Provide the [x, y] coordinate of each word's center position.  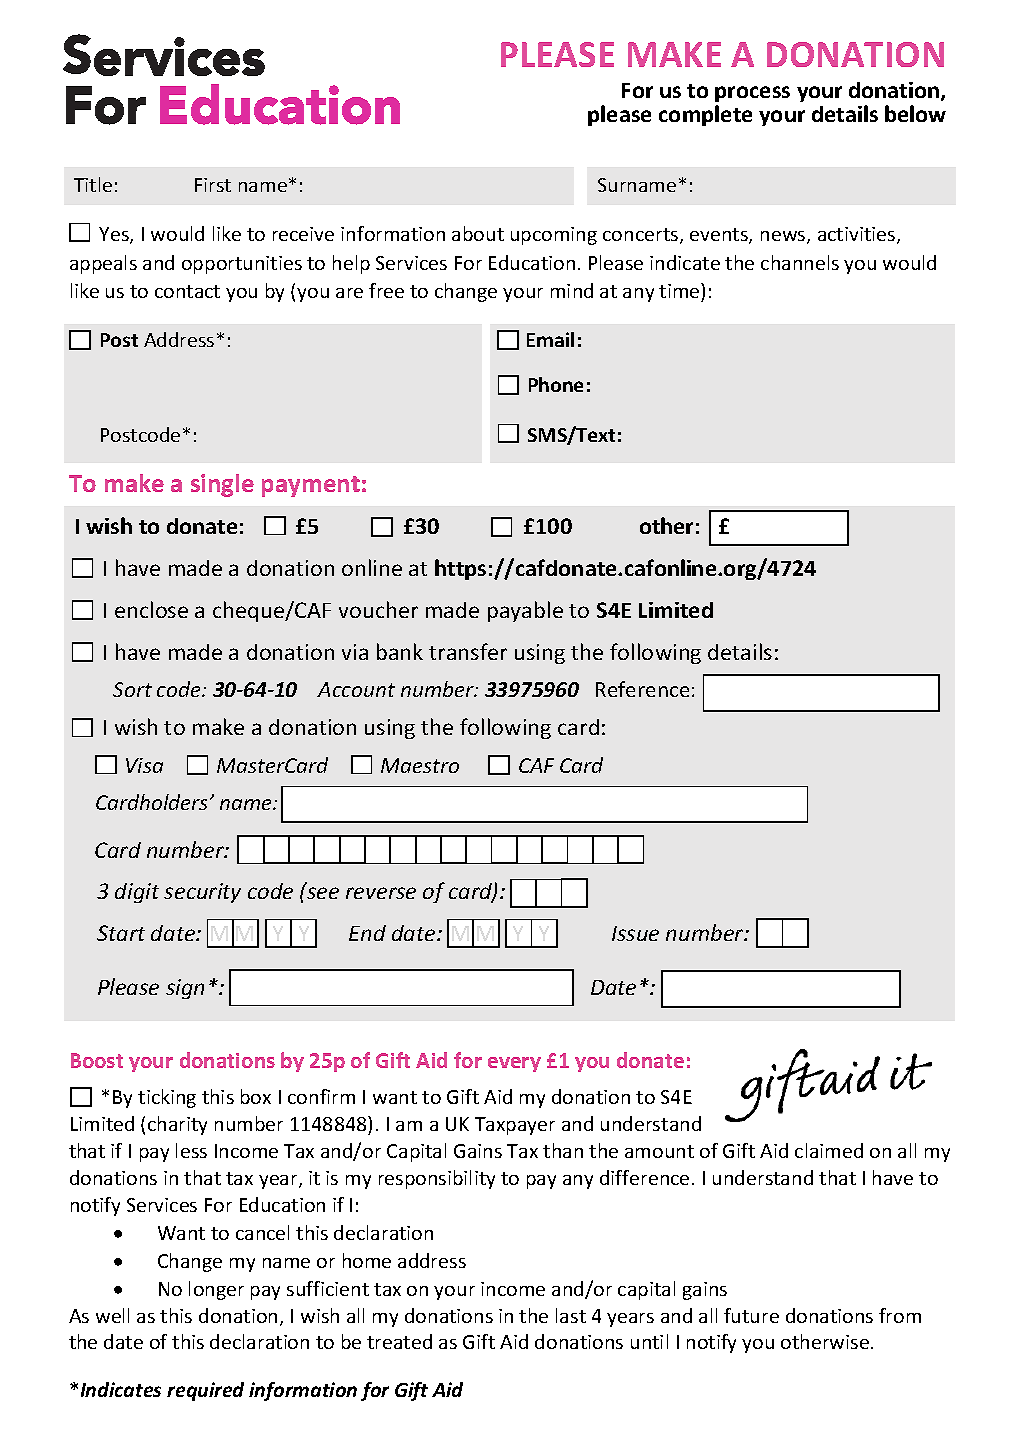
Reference [642, 689]
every [514, 1064]
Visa [144, 765]
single [222, 485]
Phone [556, 384]
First [213, 185]
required [205, 1391]
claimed [829, 1150]
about [478, 233]
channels [800, 262]
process [752, 94]
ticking [167, 1098]
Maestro [420, 765]
